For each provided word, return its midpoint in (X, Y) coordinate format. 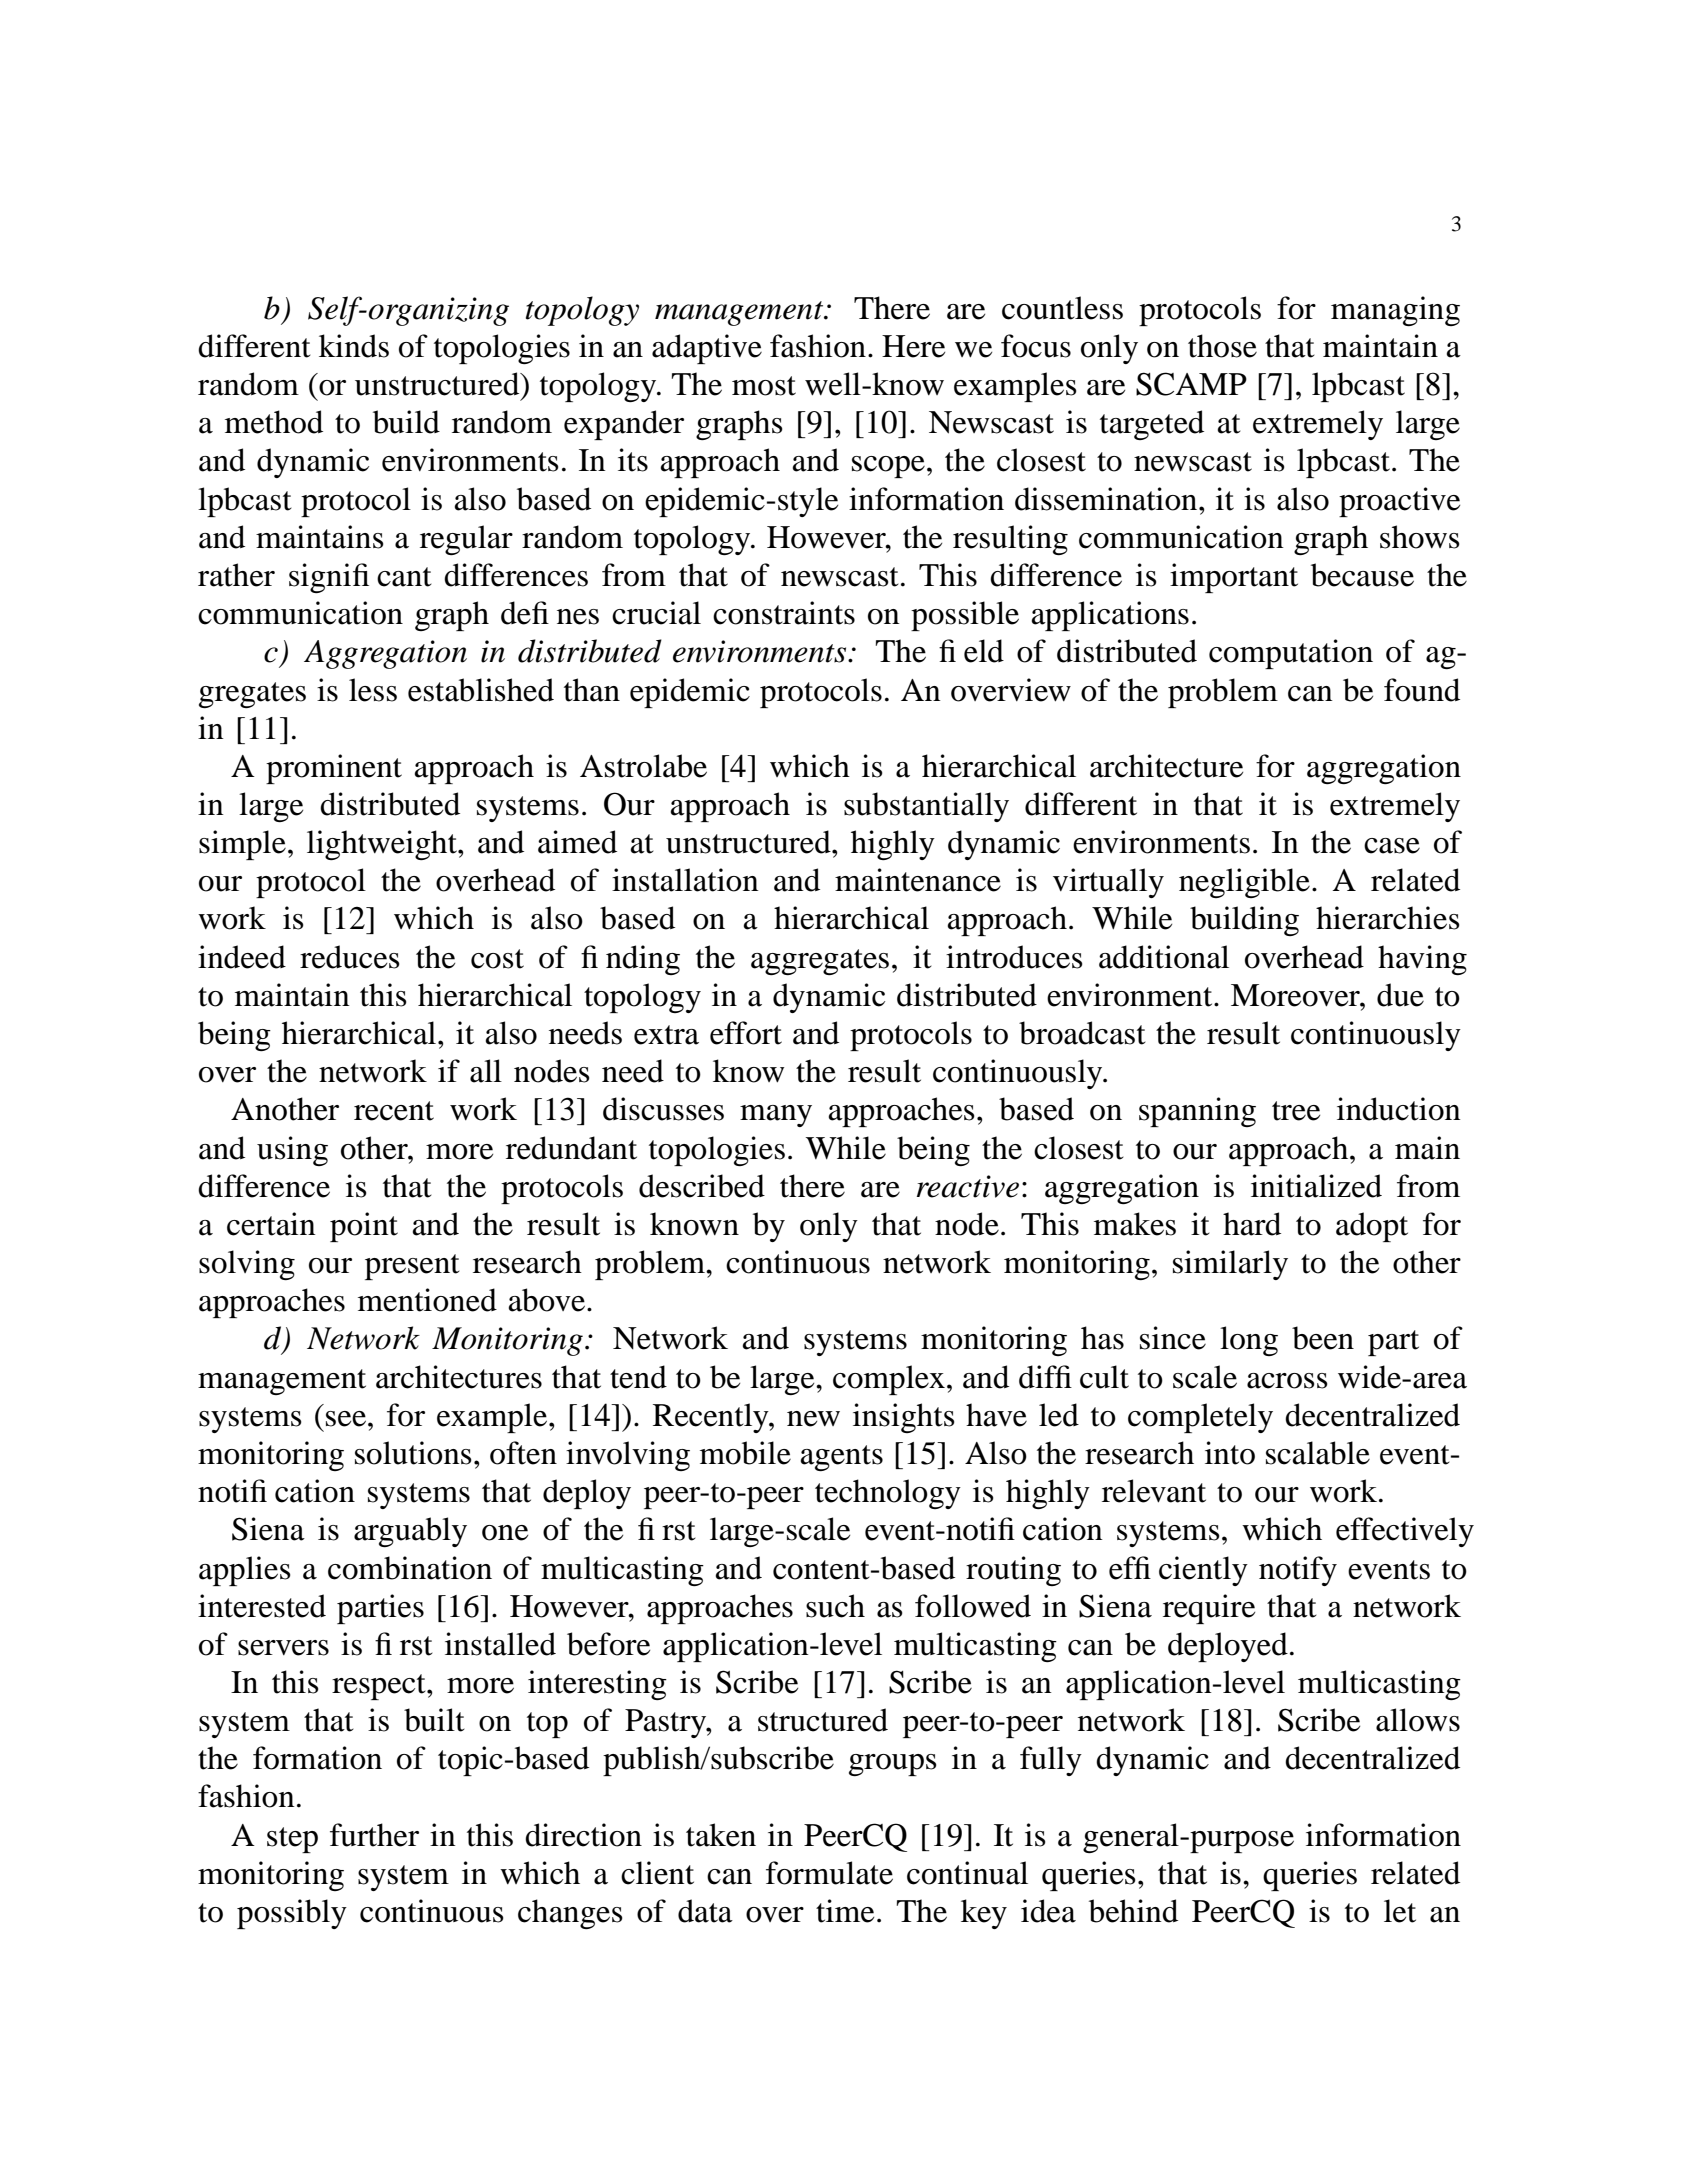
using (292, 1151)
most (764, 386)
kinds (354, 346)
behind (1133, 1911)
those (1222, 346)
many (776, 1116)
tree (1296, 1111)
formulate (829, 1873)
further (374, 1835)
